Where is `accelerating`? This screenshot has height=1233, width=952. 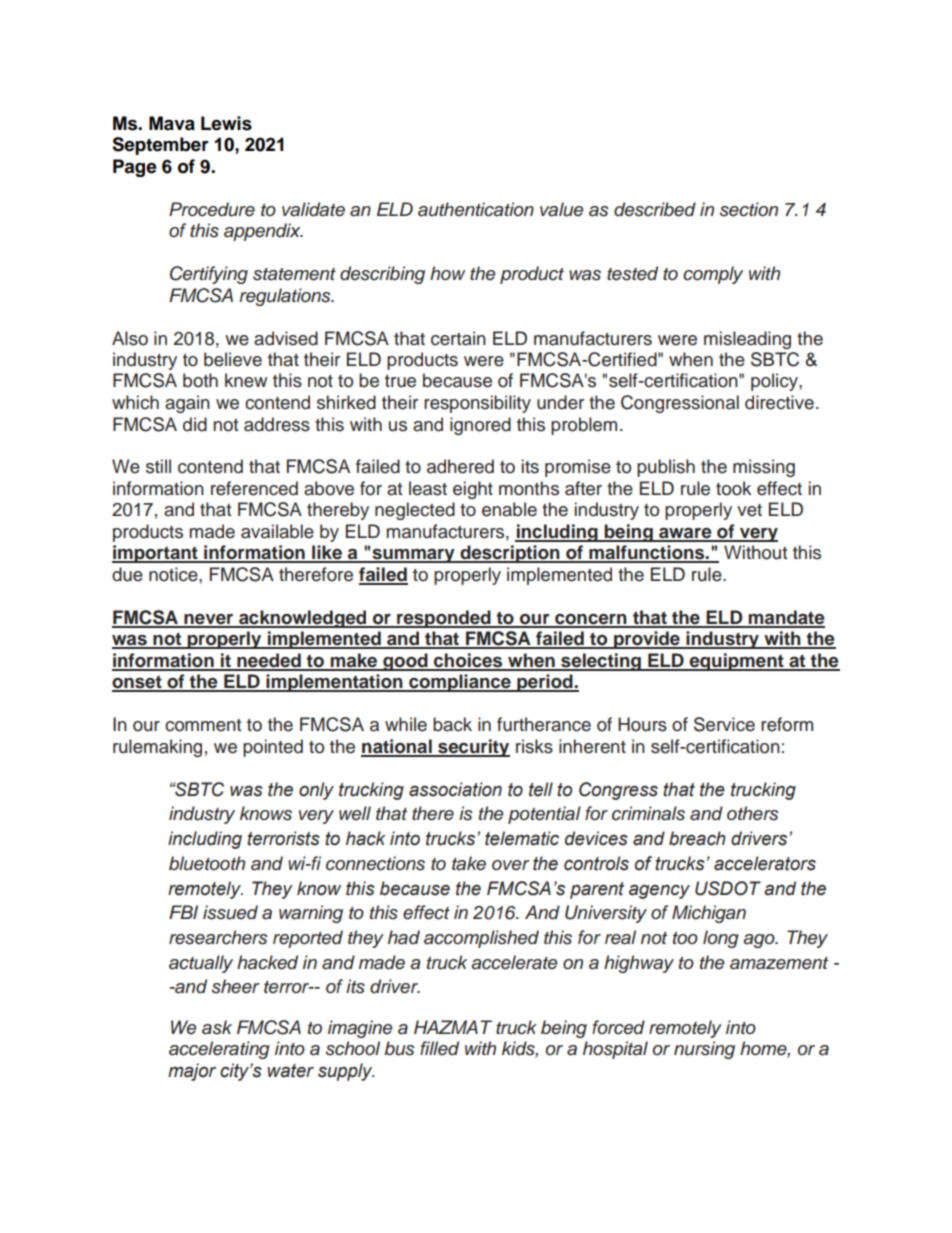 accelerating is located at coordinates (219, 1050).
